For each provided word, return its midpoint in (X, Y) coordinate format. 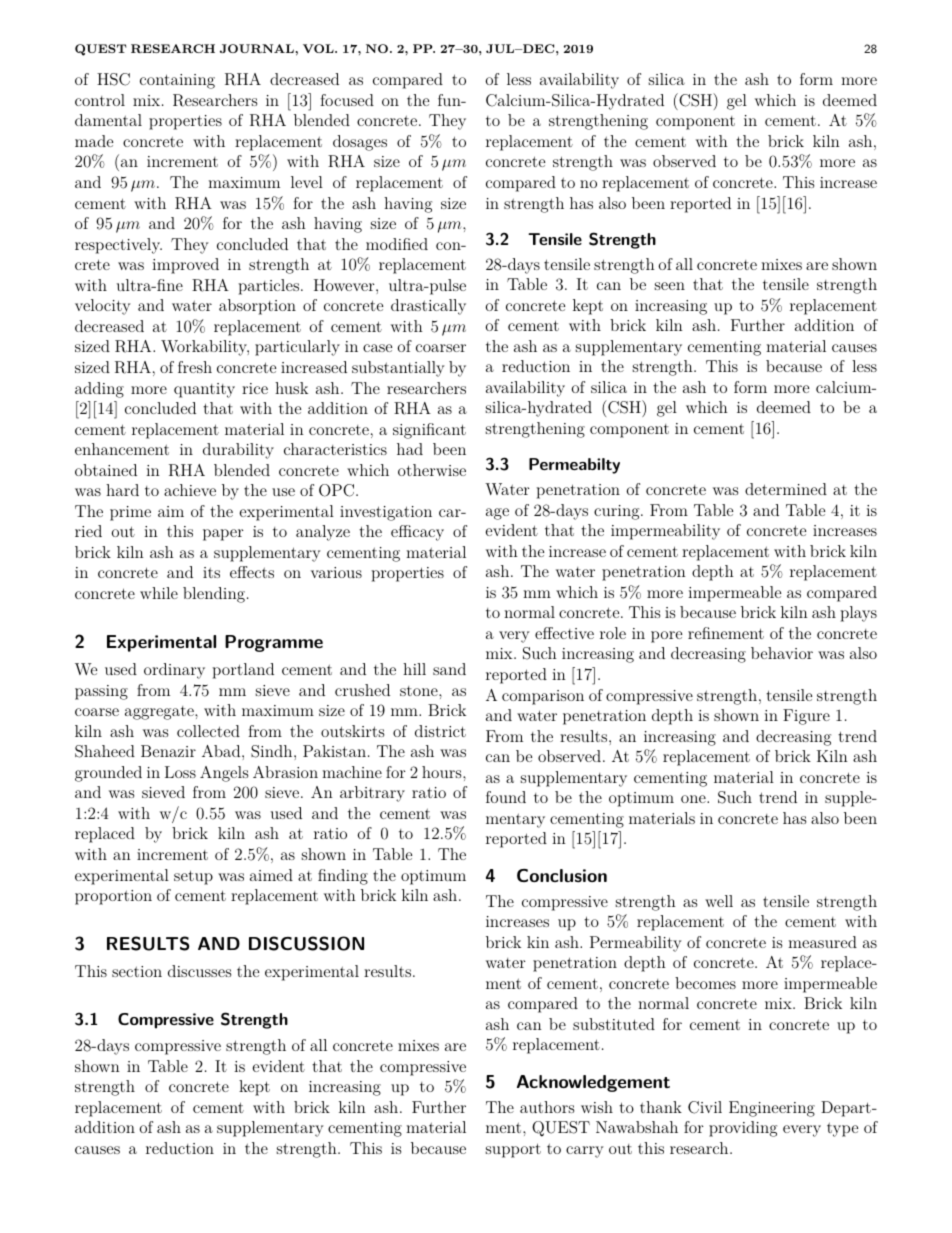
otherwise (432, 470)
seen (670, 286)
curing (618, 512)
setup (193, 877)
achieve (190, 490)
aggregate (160, 713)
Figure (806, 717)
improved (185, 266)
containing (177, 81)
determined (786, 489)
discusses (199, 971)
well (719, 901)
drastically (428, 307)
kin (538, 942)
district (440, 731)
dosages (360, 143)
